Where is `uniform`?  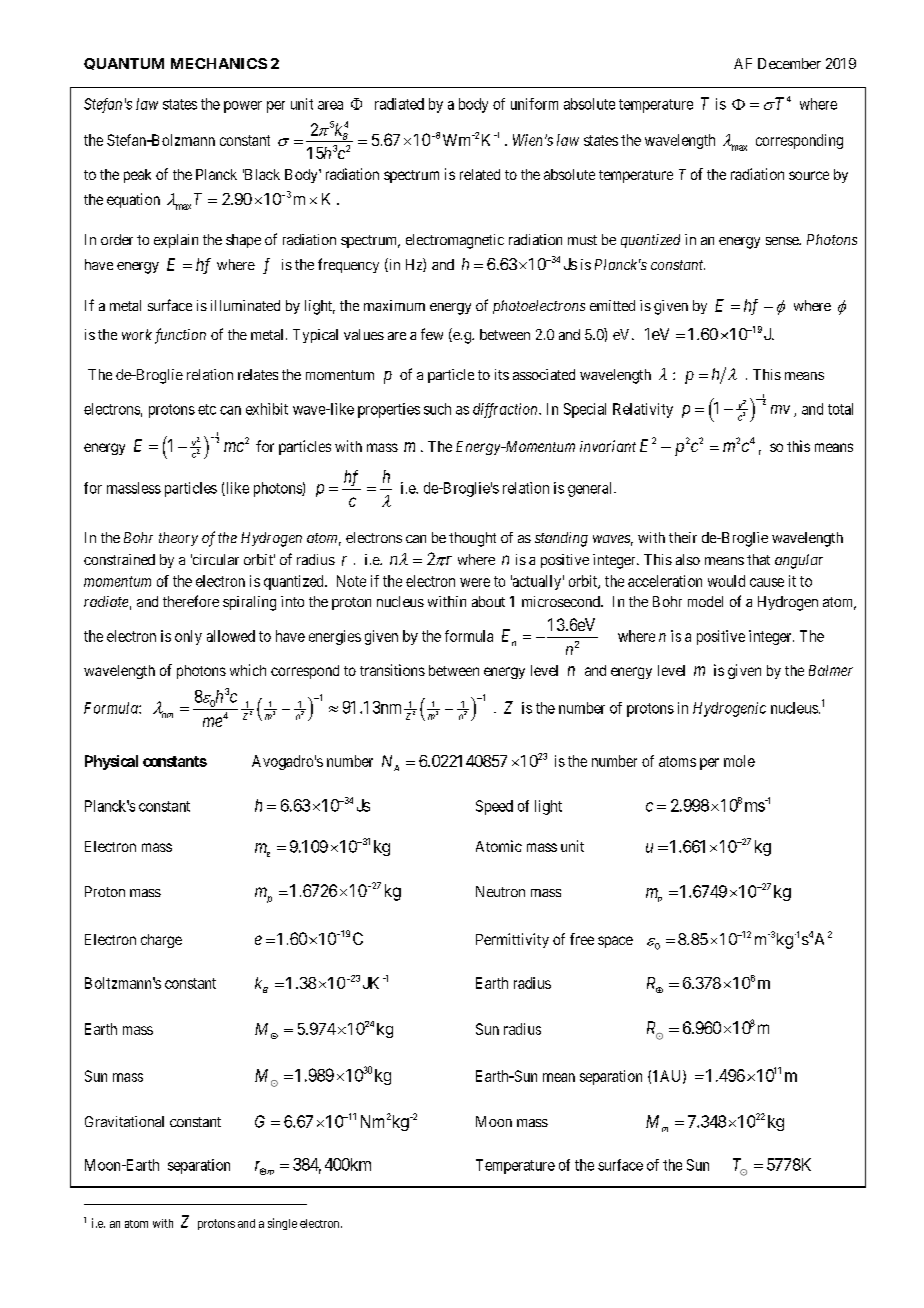
uniform is located at coordinates (534, 104).
